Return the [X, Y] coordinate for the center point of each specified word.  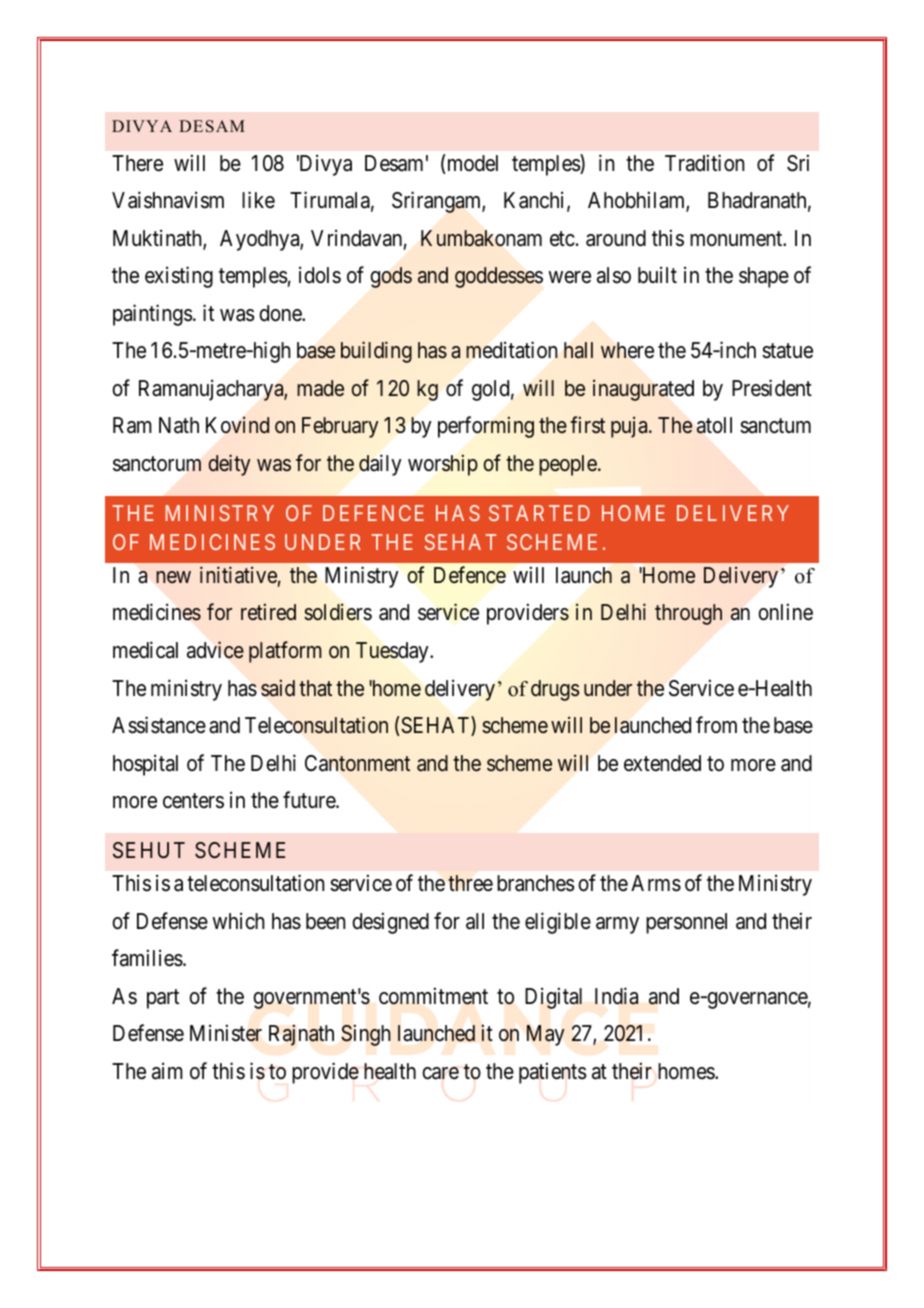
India [617, 996]
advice [215, 650]
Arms [656, 883]
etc [562, 239]
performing [486, 427]
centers [193, 801]
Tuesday [393, 652]
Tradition [704, 163]
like [258, 200]
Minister [226, 1033]
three [470, 883]
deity [229, 465]
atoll [714, 425]
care [440, 1073]
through [688, 614]
